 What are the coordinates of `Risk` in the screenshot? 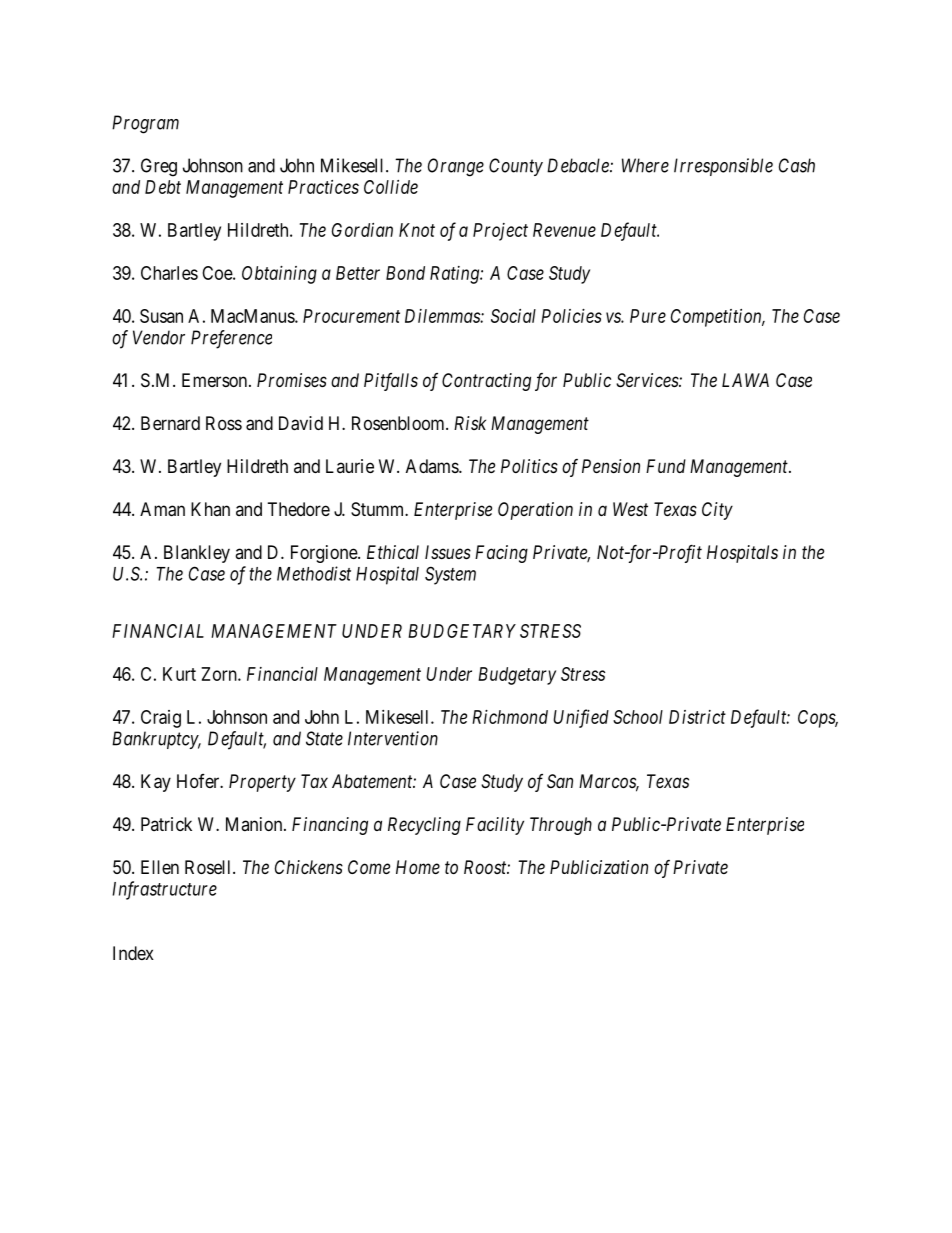 It's located at (470, 423).
